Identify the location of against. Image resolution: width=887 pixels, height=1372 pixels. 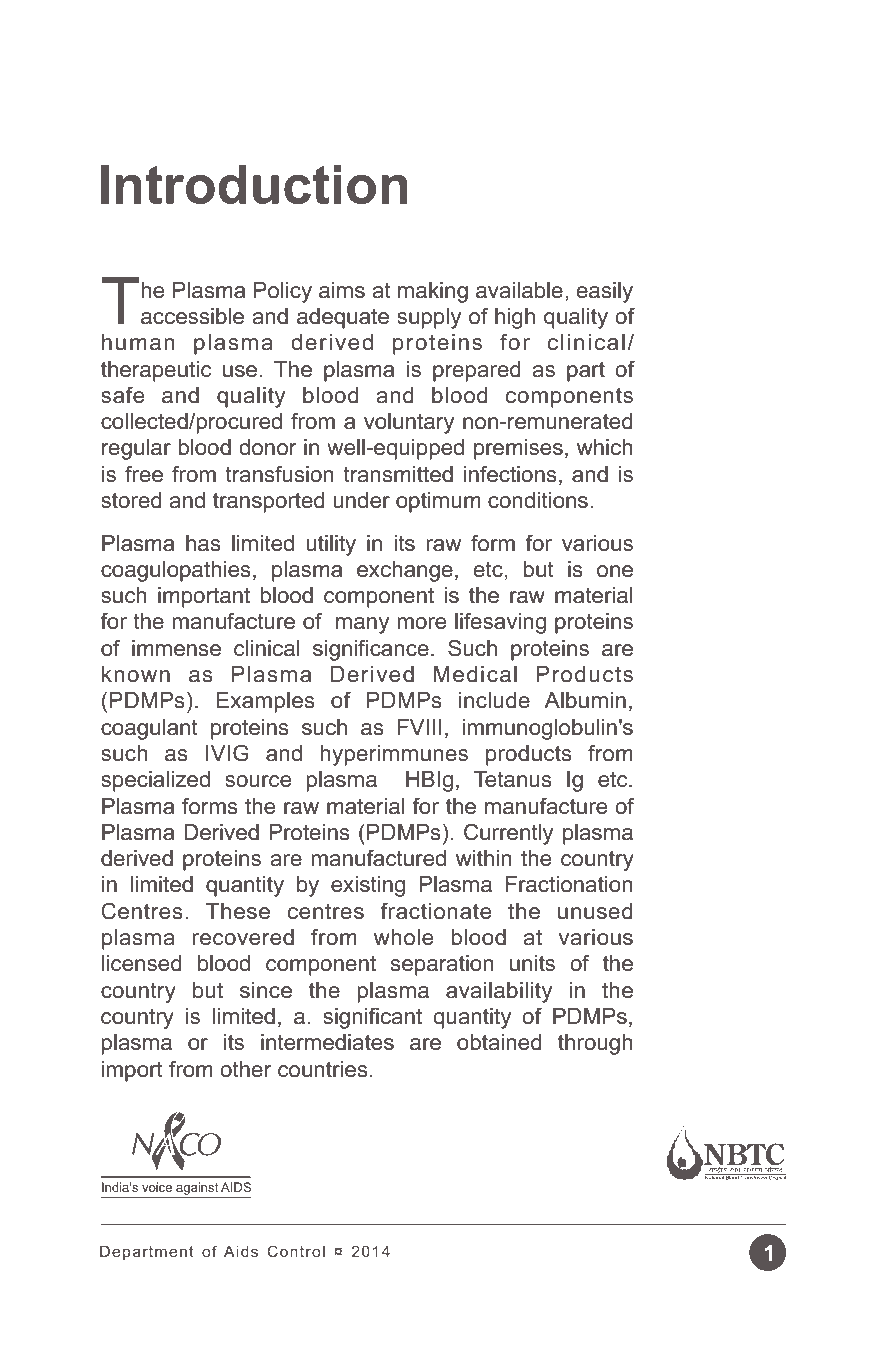
(197, 1190).
